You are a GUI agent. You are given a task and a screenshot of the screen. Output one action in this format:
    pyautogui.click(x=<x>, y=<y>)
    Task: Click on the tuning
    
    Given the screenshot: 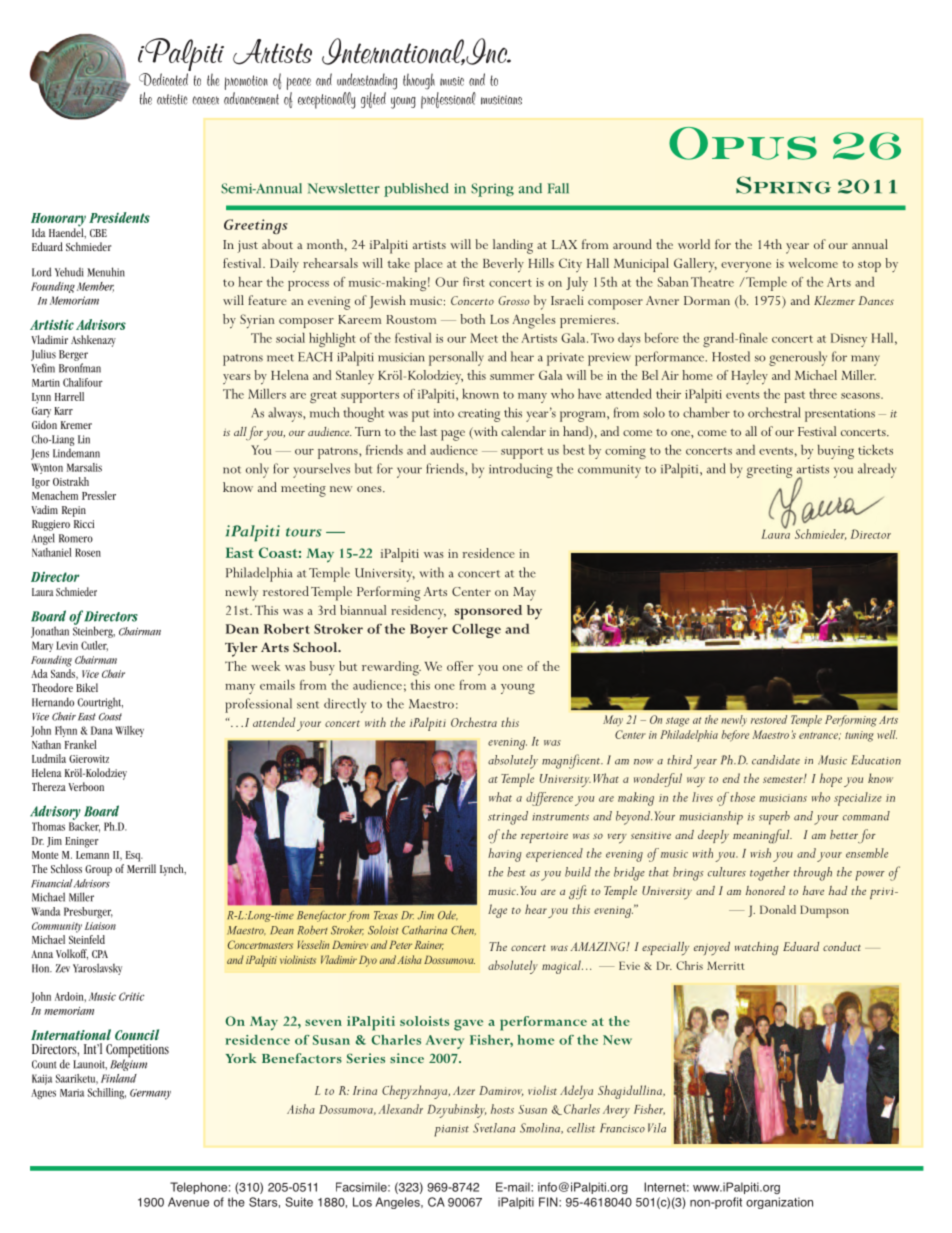 What is the action you would take?
    pyautogui.click(x=859, y=736)
